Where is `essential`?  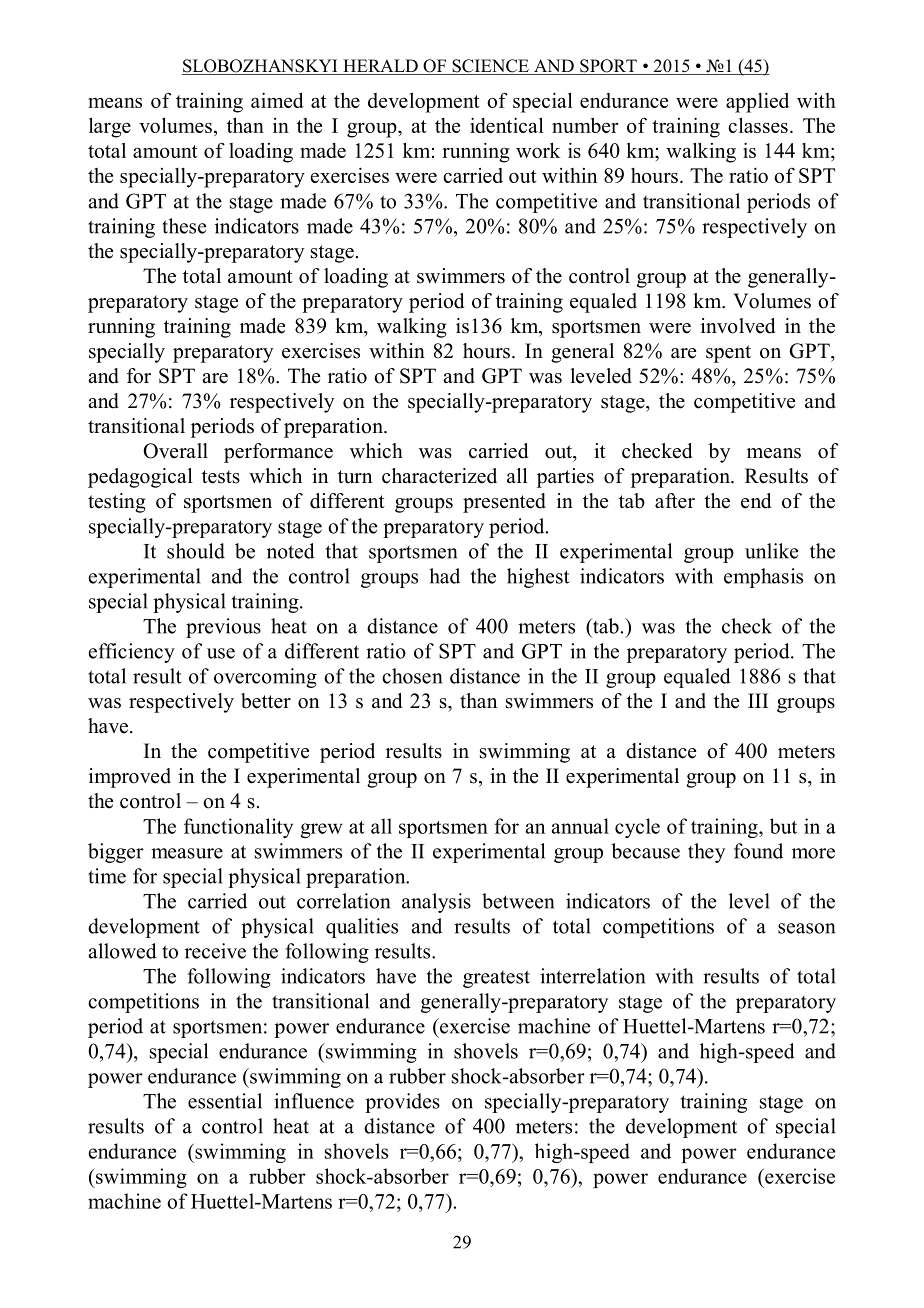
essential is located at coordinates (225, 1101).
